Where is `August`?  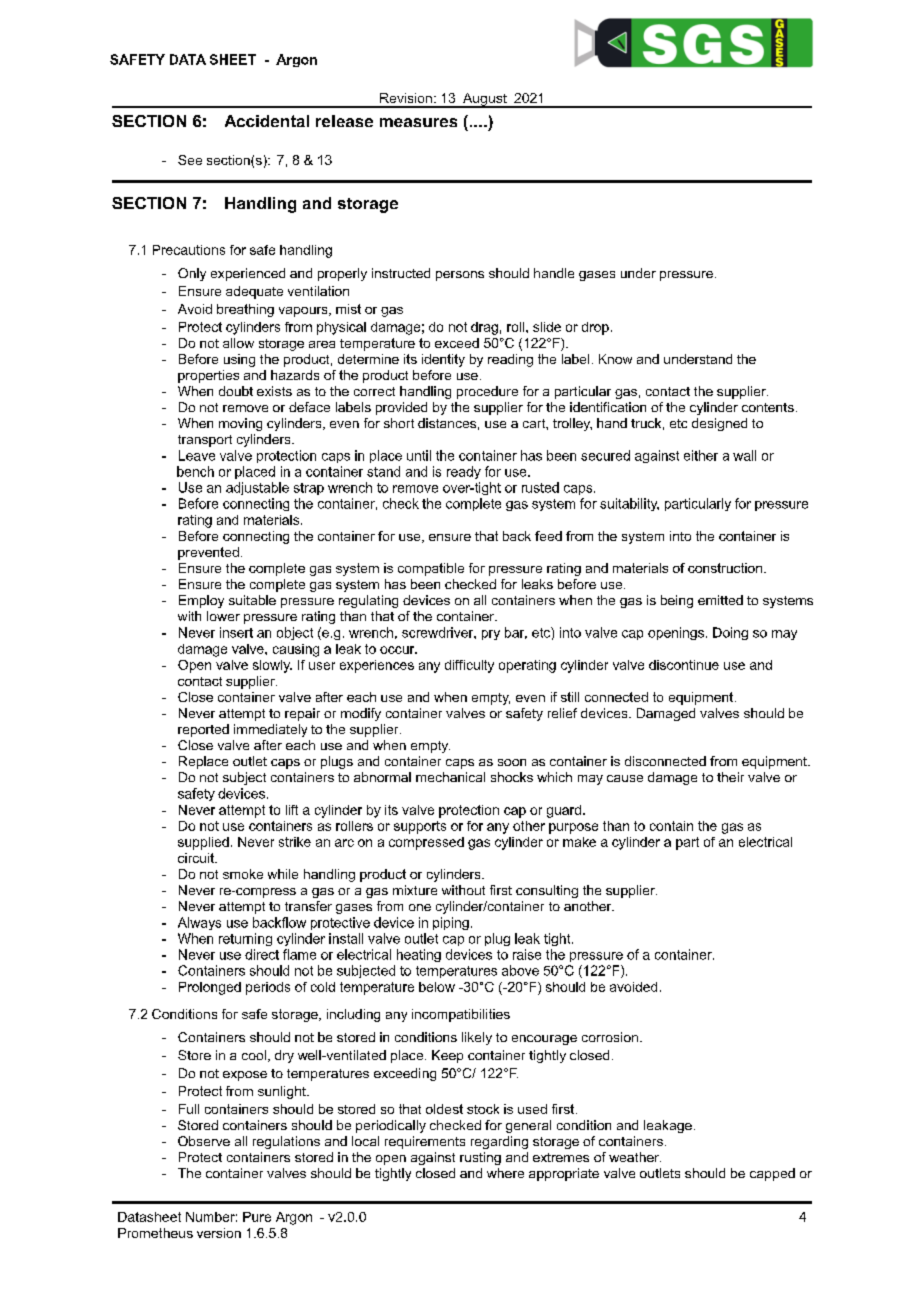 August is located at coordinates (485, 100).
